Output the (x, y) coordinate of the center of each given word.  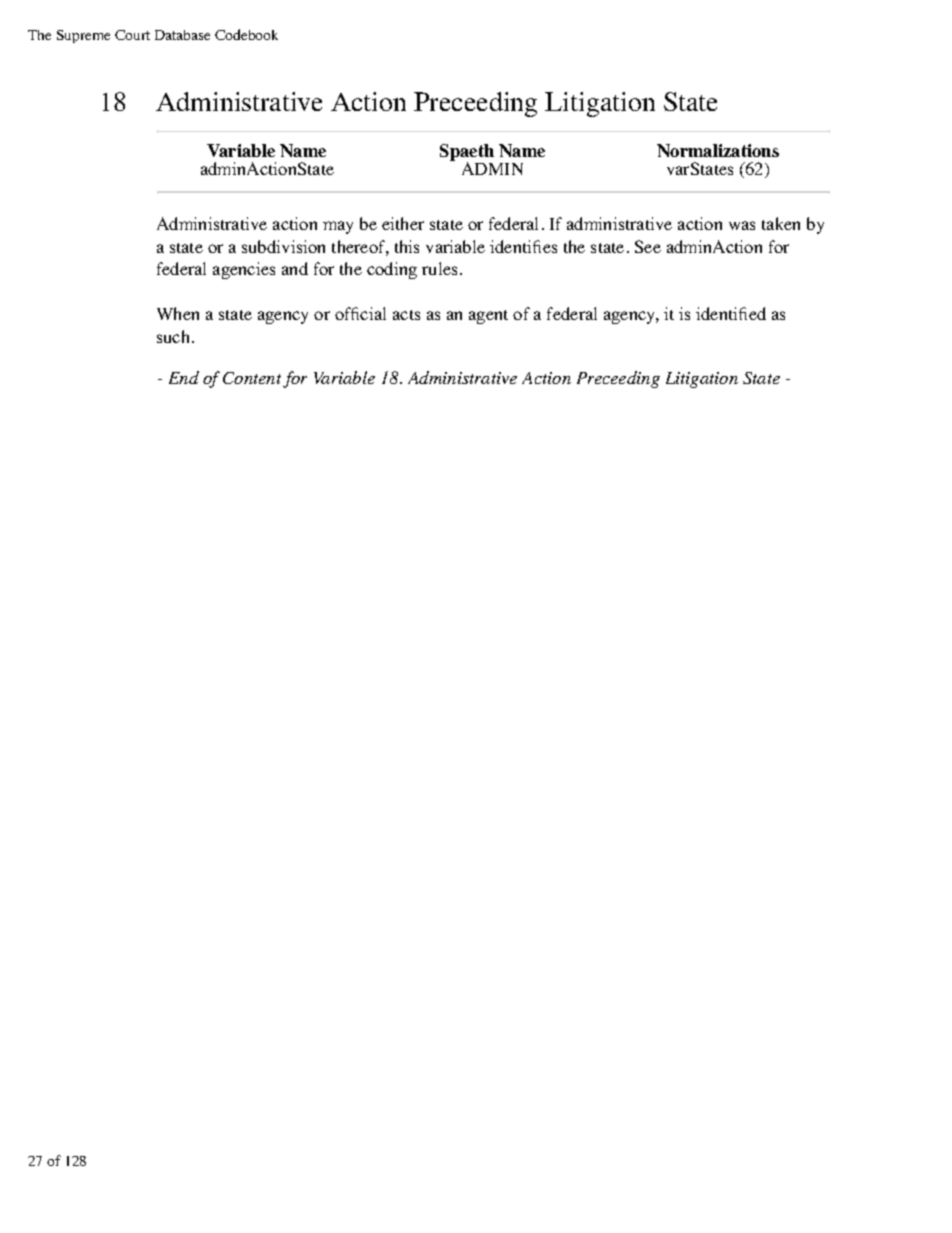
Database (182, 35)
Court (132, 35)
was (742, 225)
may (338, 227)
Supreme (83, 36)
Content (252, 378)
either (403, 223)
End (184, 377)
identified (731, 313)
